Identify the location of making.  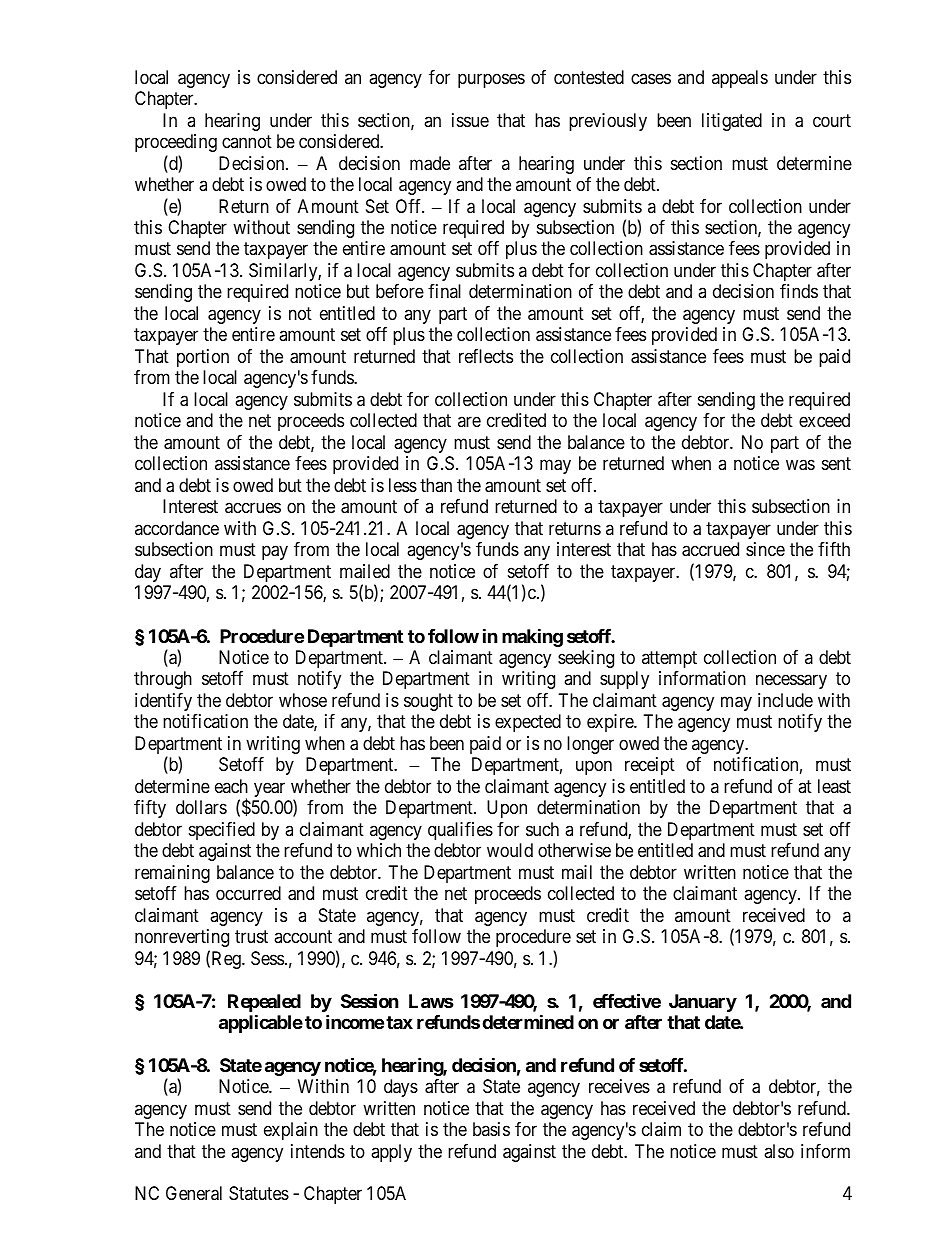
(532, 637).
